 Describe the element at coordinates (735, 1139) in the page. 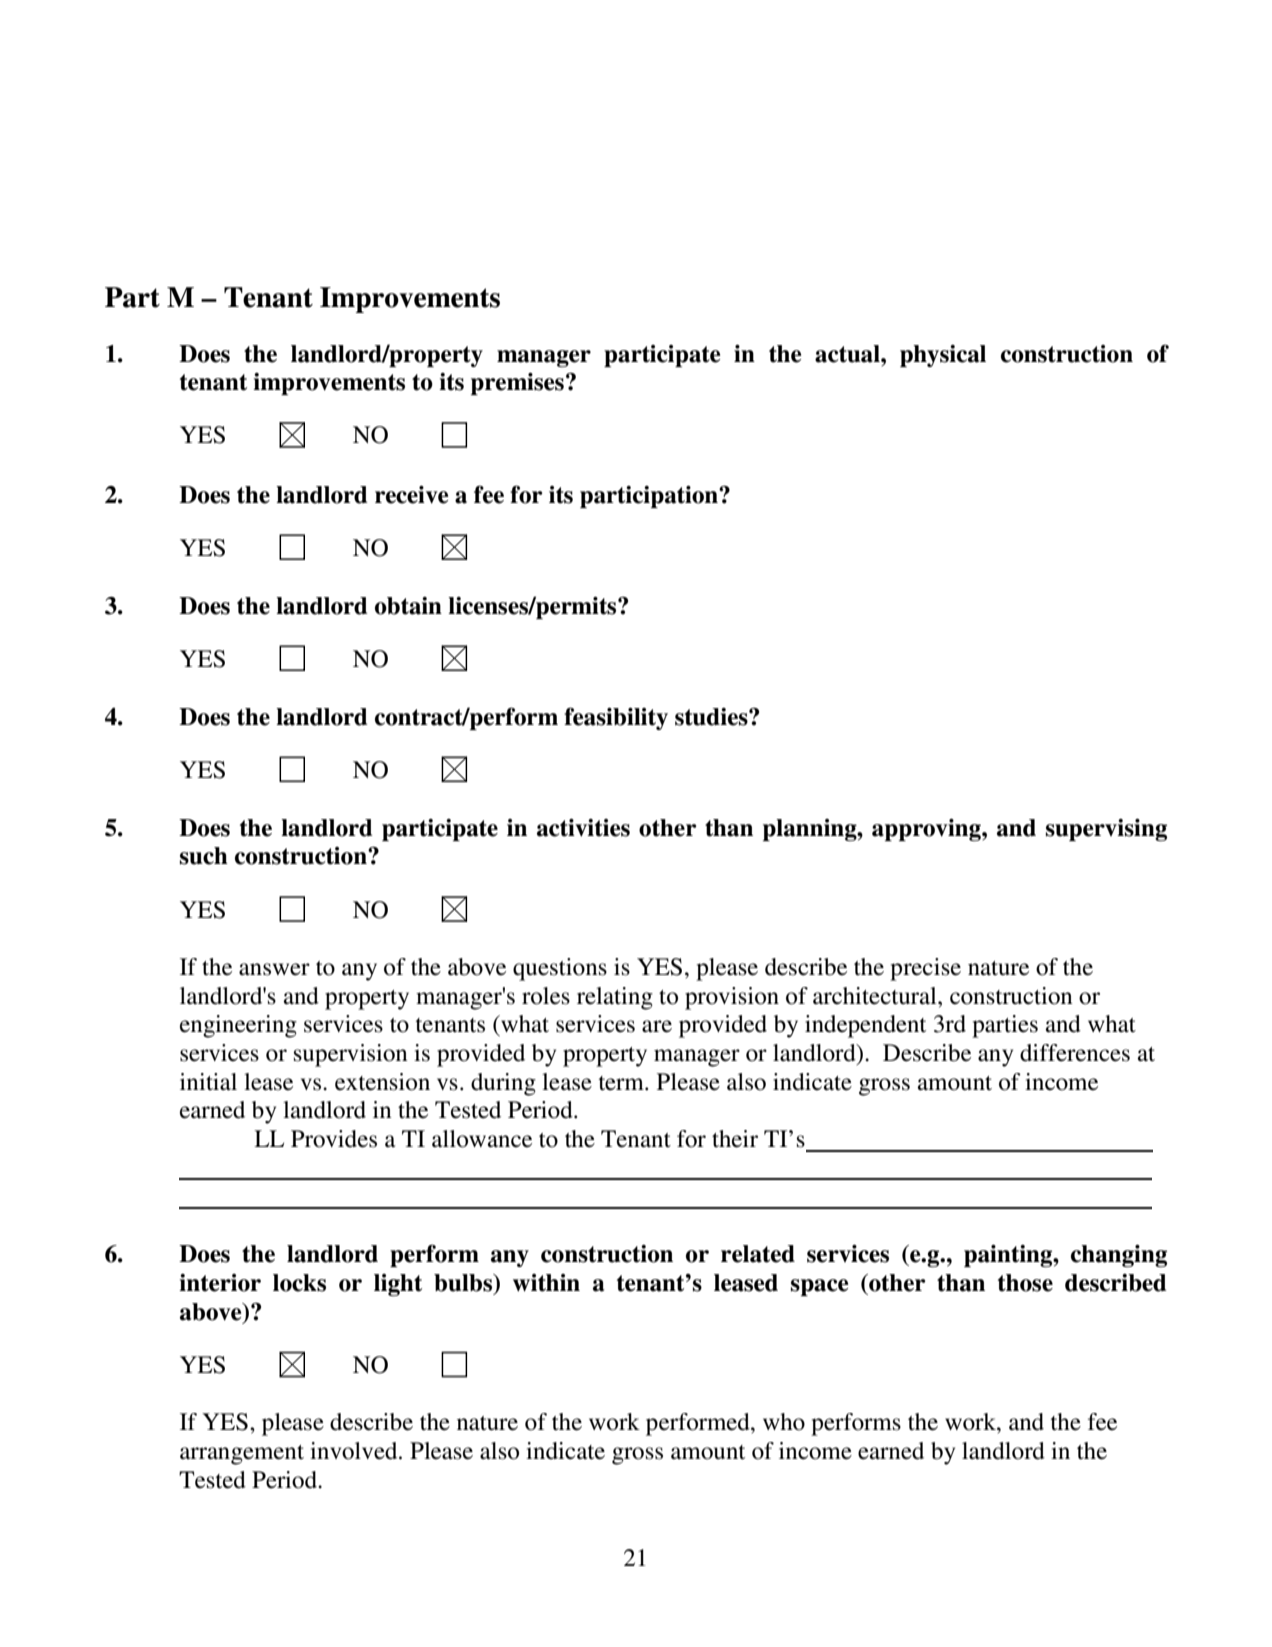

I see `their` at that location.
